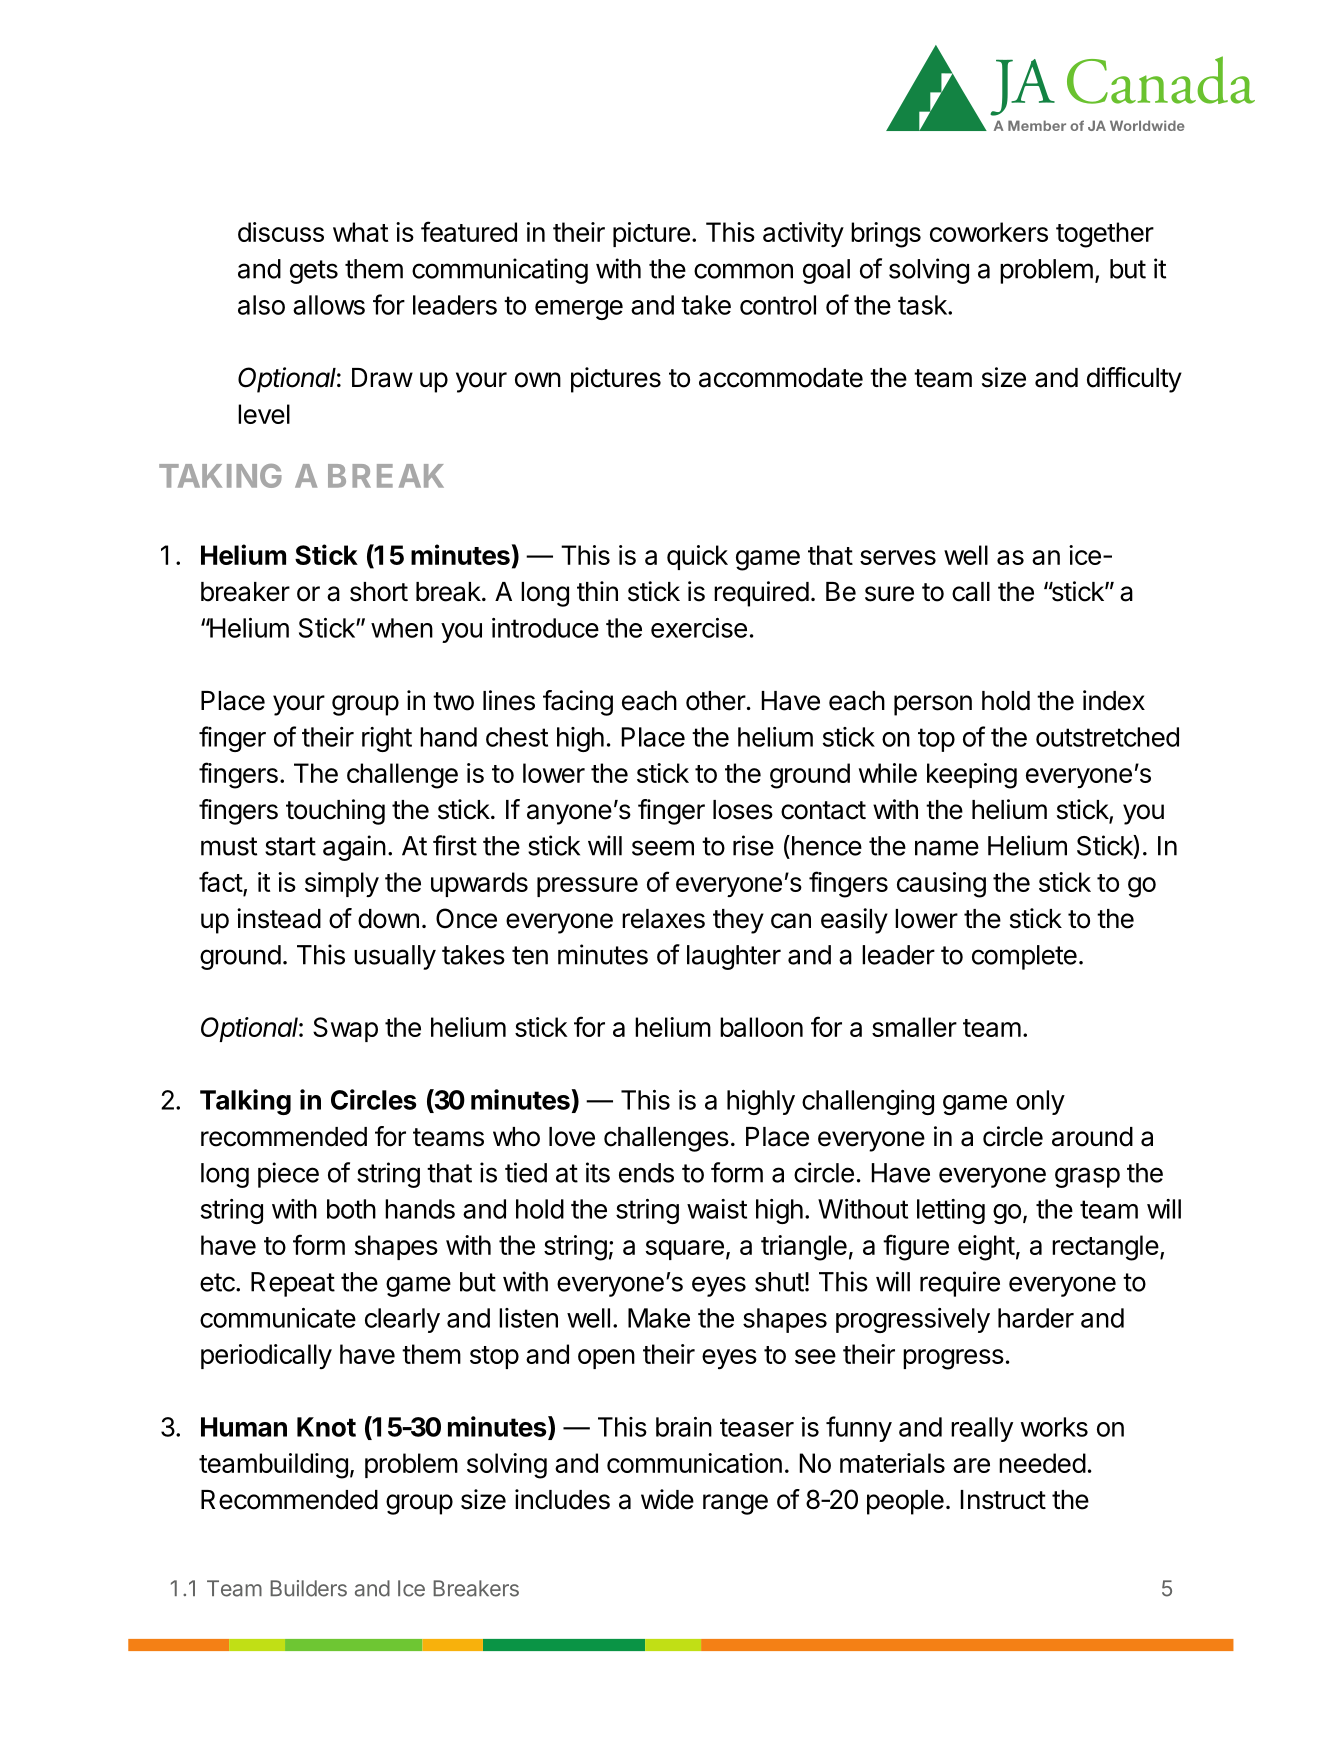  Describe the element at coordinates (685, 1250) in the screenshot. I see `square` at that location.
